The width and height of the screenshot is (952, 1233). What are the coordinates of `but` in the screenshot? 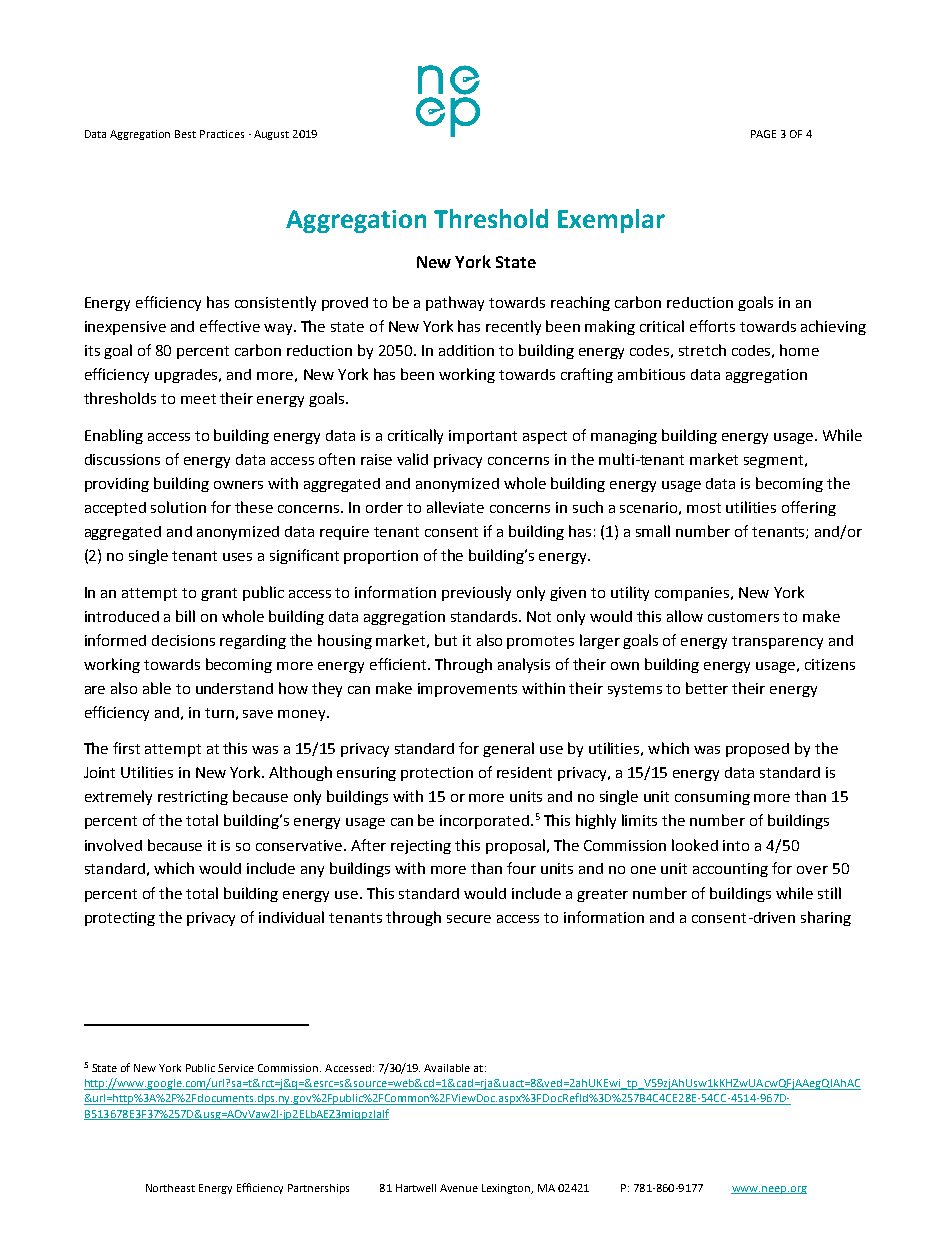 It's located at (446, 640).
